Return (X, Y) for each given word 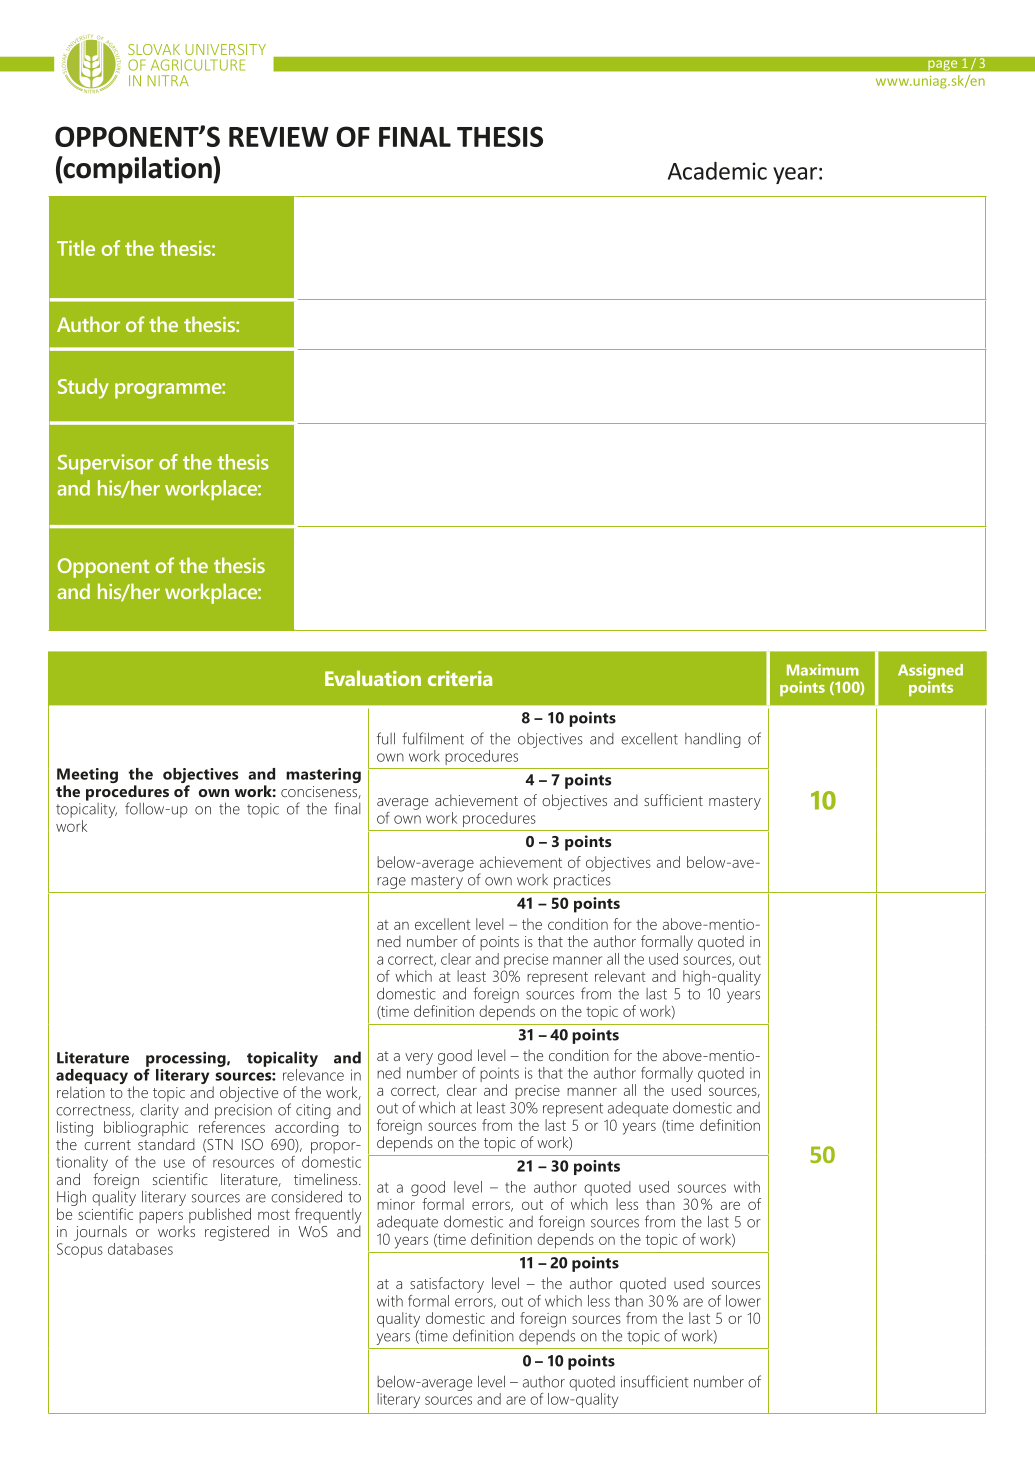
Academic (717, 171)
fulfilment (433, 738)
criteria (460, 678)
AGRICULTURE (198, 65)
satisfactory (447, 1285)
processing (187, 1060)
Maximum (823, 670)
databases (140, 1249)
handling (713, 740)
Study (83, 388)
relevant (620, 976)
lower (743, 1301)
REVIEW (279, 137)
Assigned (930, 673)
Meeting (87, 777)
